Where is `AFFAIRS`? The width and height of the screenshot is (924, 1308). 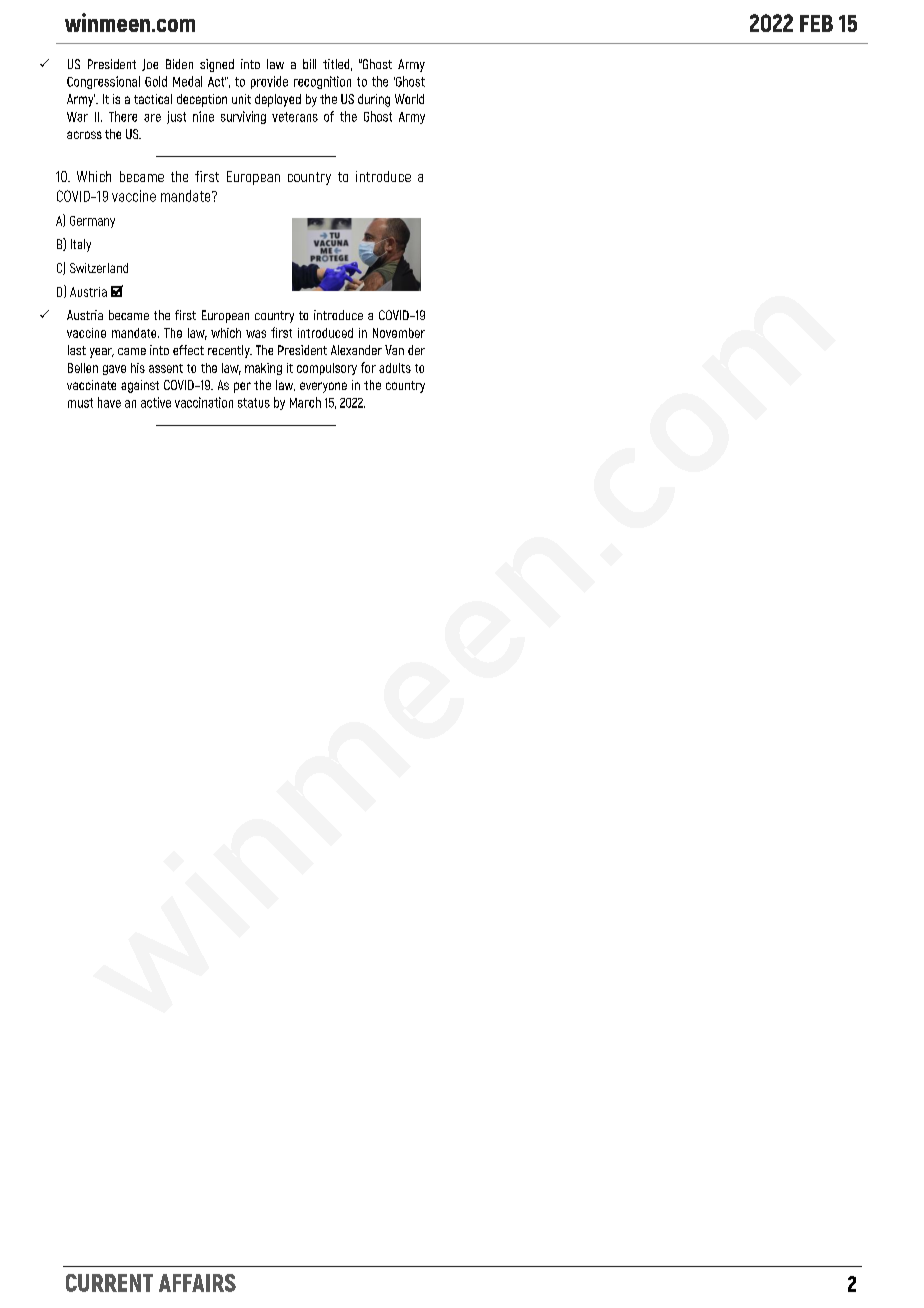
AFFAIRS is located at coordinates (197, 1283).
